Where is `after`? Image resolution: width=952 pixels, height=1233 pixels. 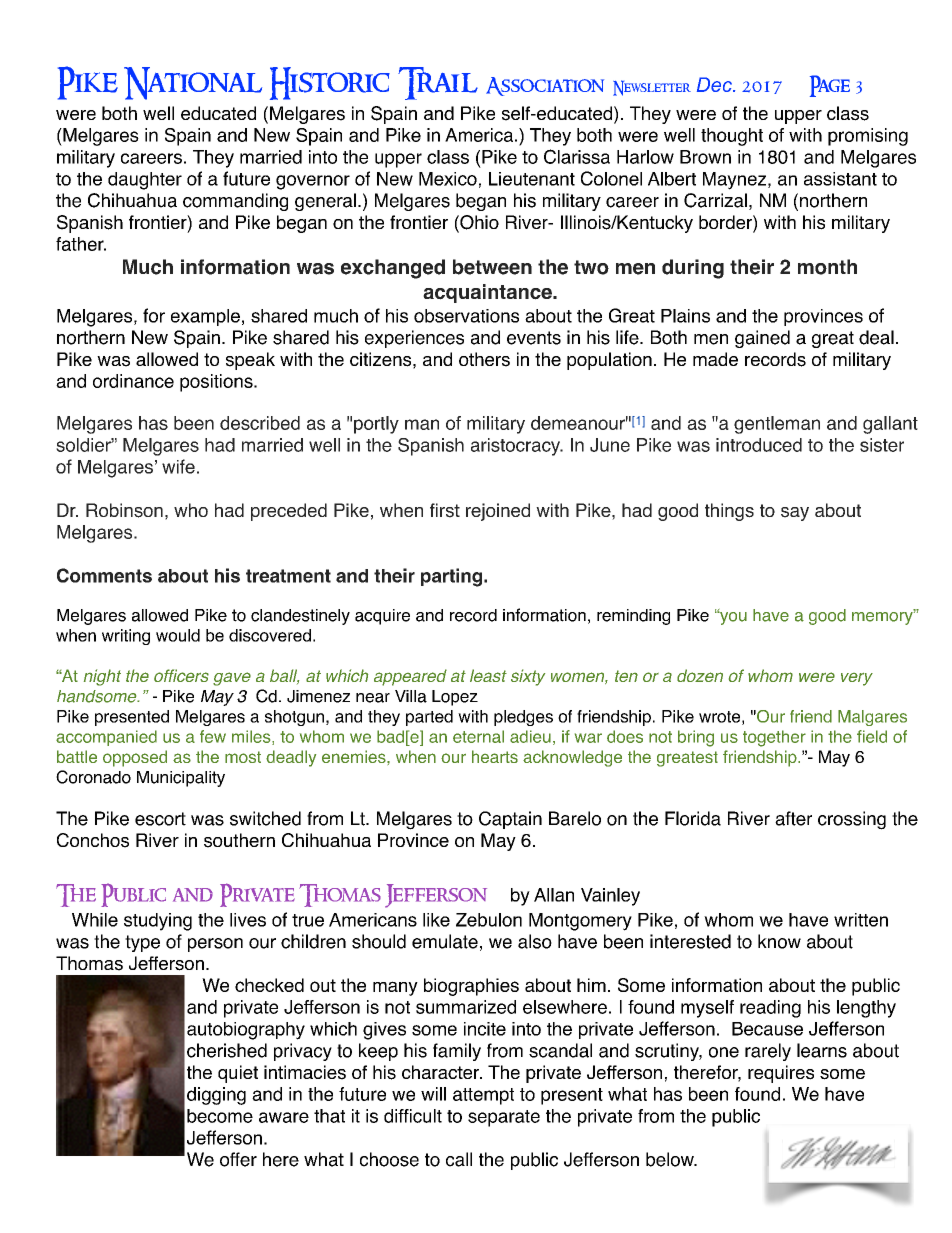
after is located at coordinates (793, 818).
